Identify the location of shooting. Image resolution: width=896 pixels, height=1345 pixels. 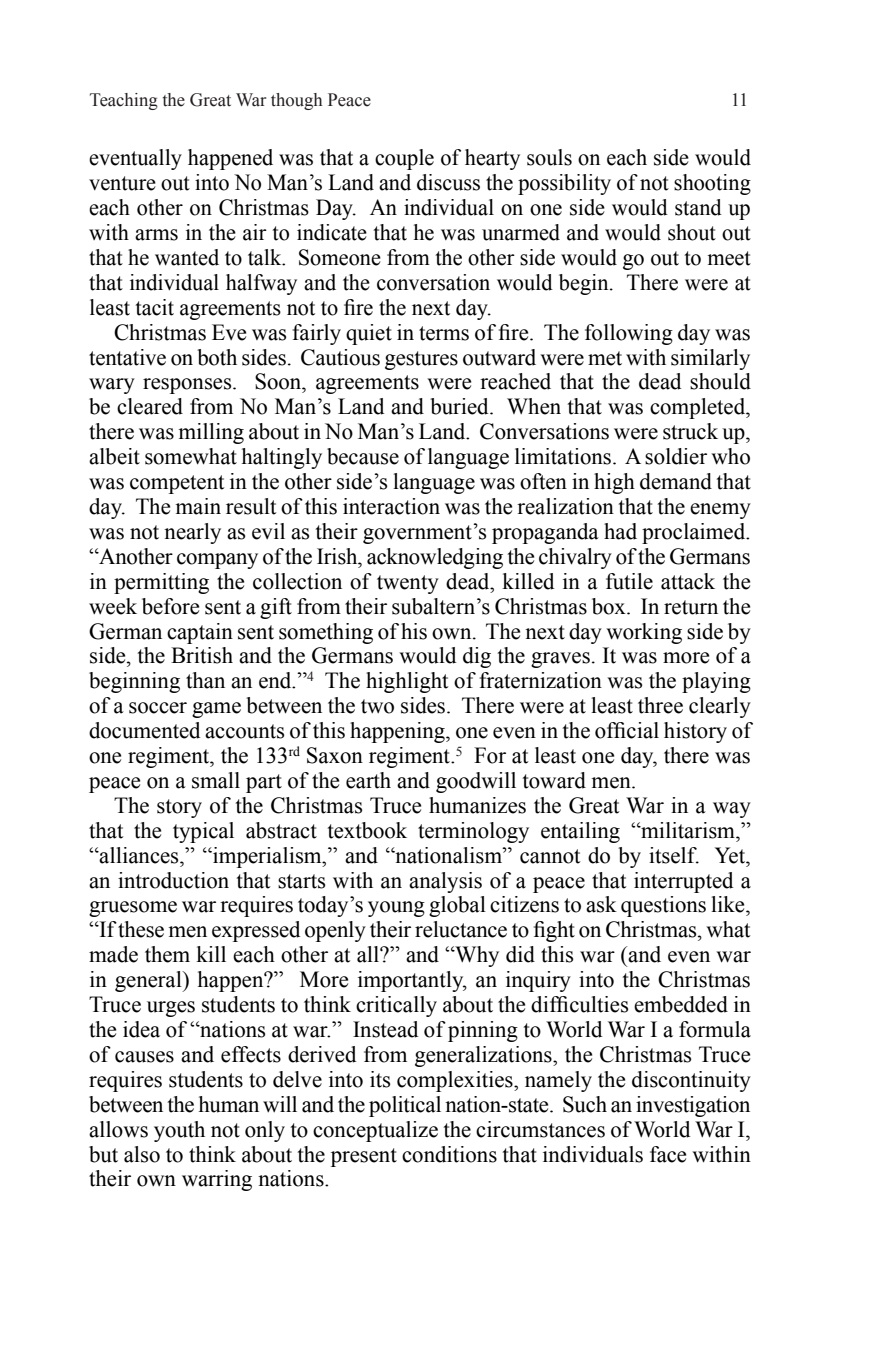
(712, 184).
